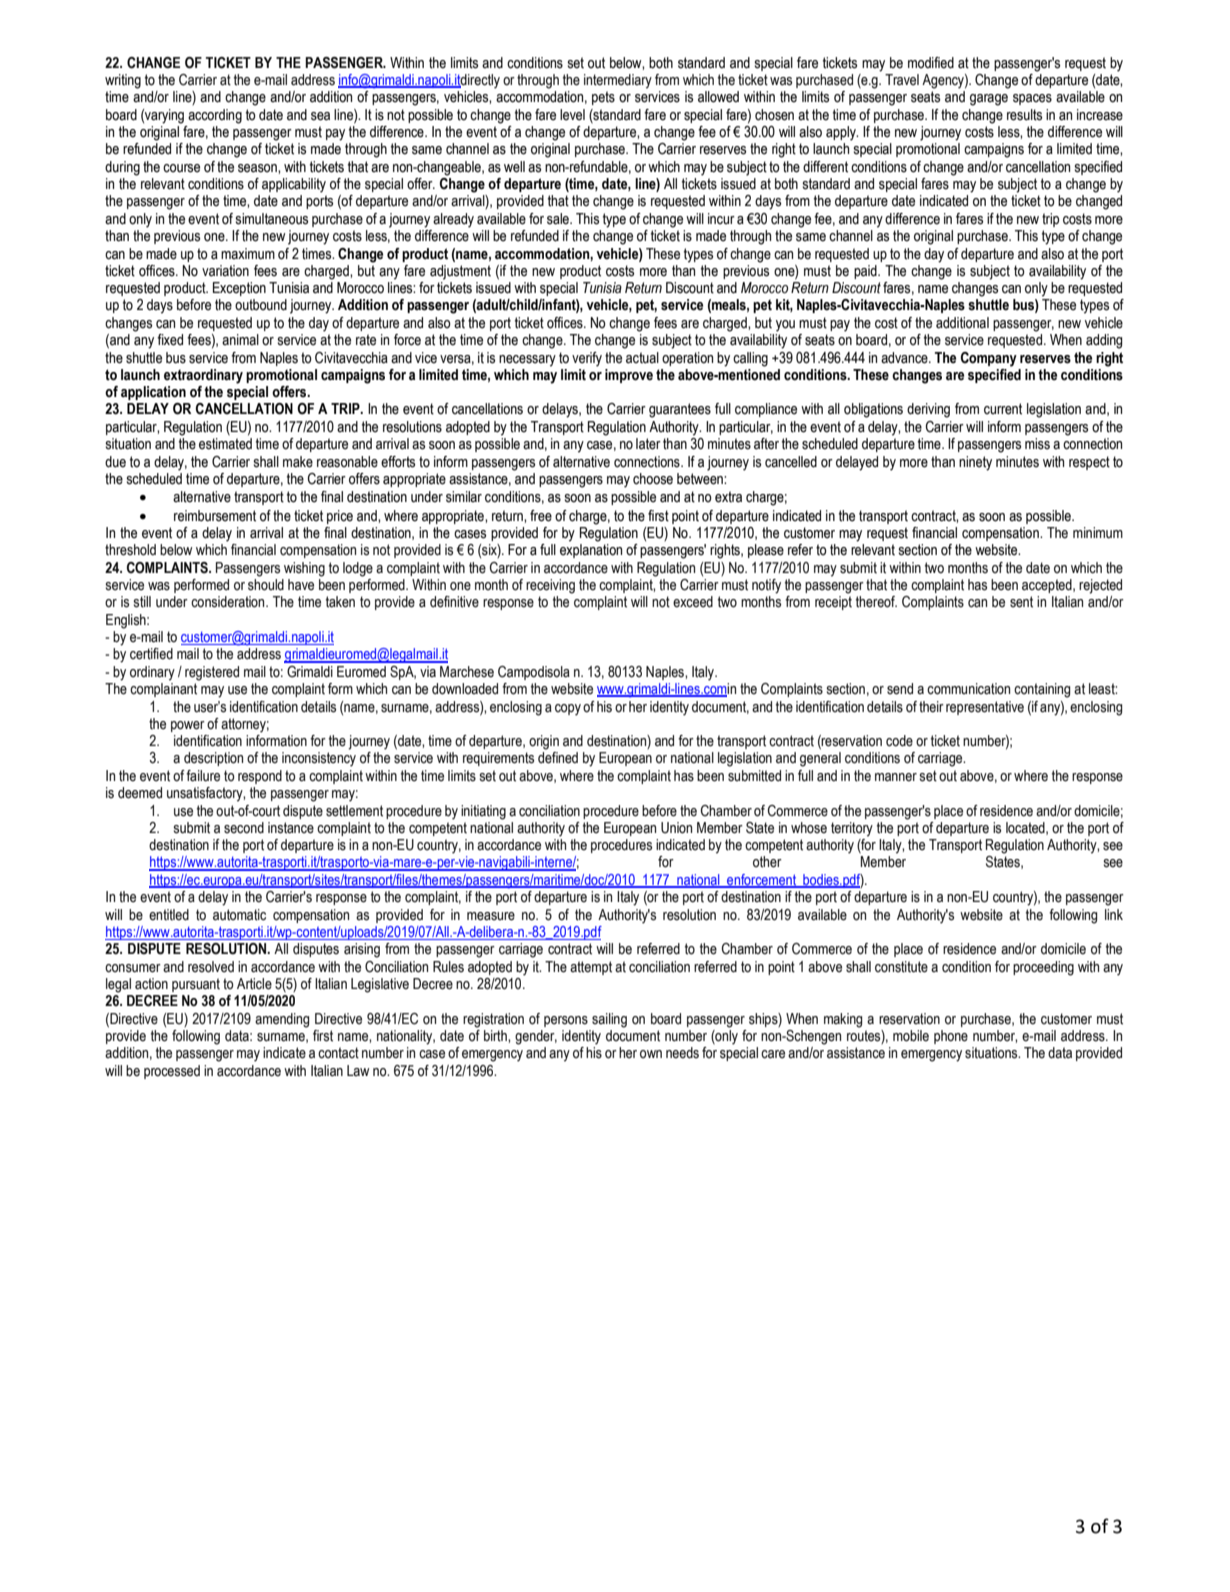 This image has width=1230, height=1592. Describe the element at coordinates (591, 551) in the image. I see `explanation` at that location.
